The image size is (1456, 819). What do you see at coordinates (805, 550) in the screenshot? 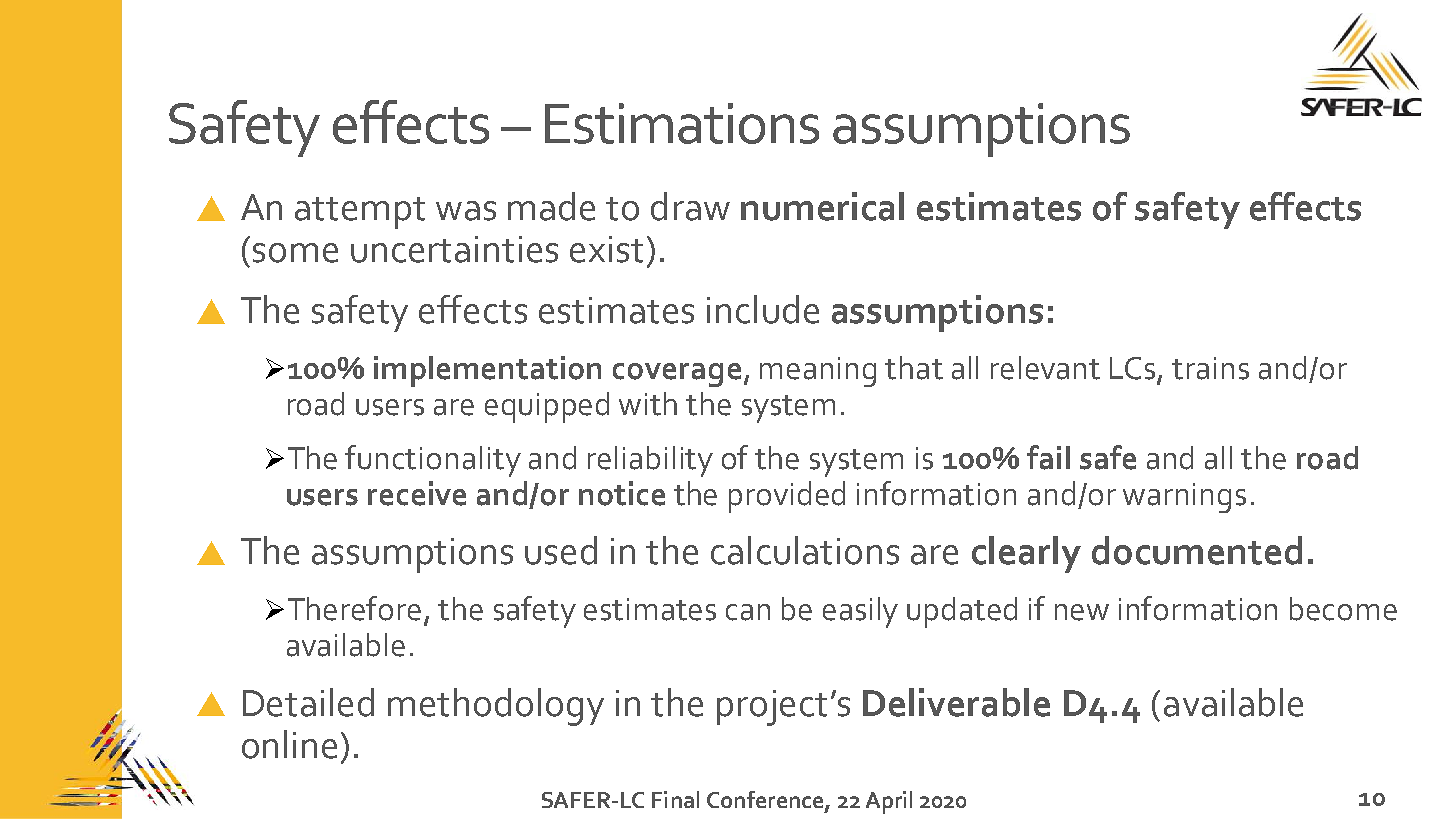
I see `calculations` at bounding box center [805, 550].
